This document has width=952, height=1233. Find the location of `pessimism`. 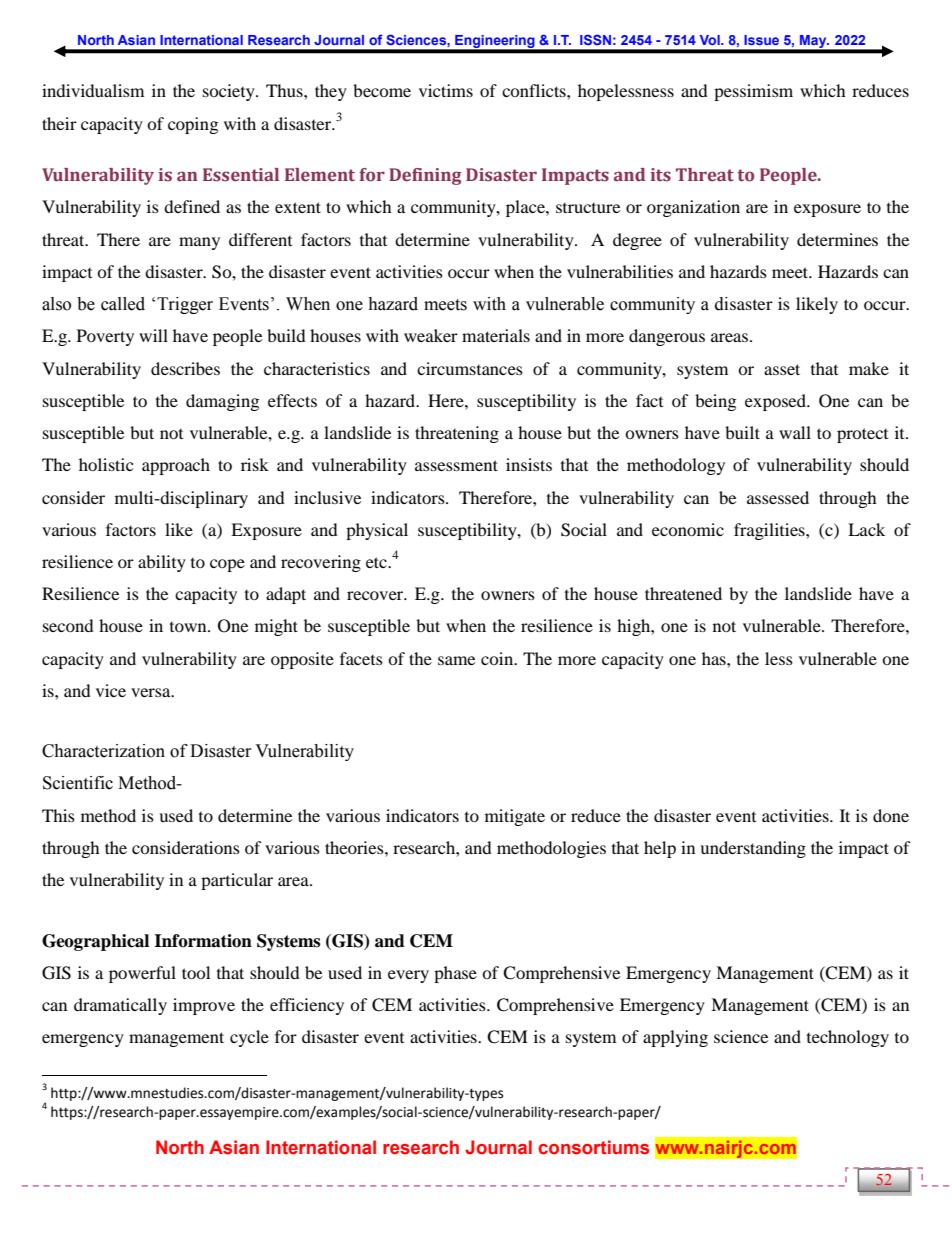

pessimism is located at coordinates (753, 92).
